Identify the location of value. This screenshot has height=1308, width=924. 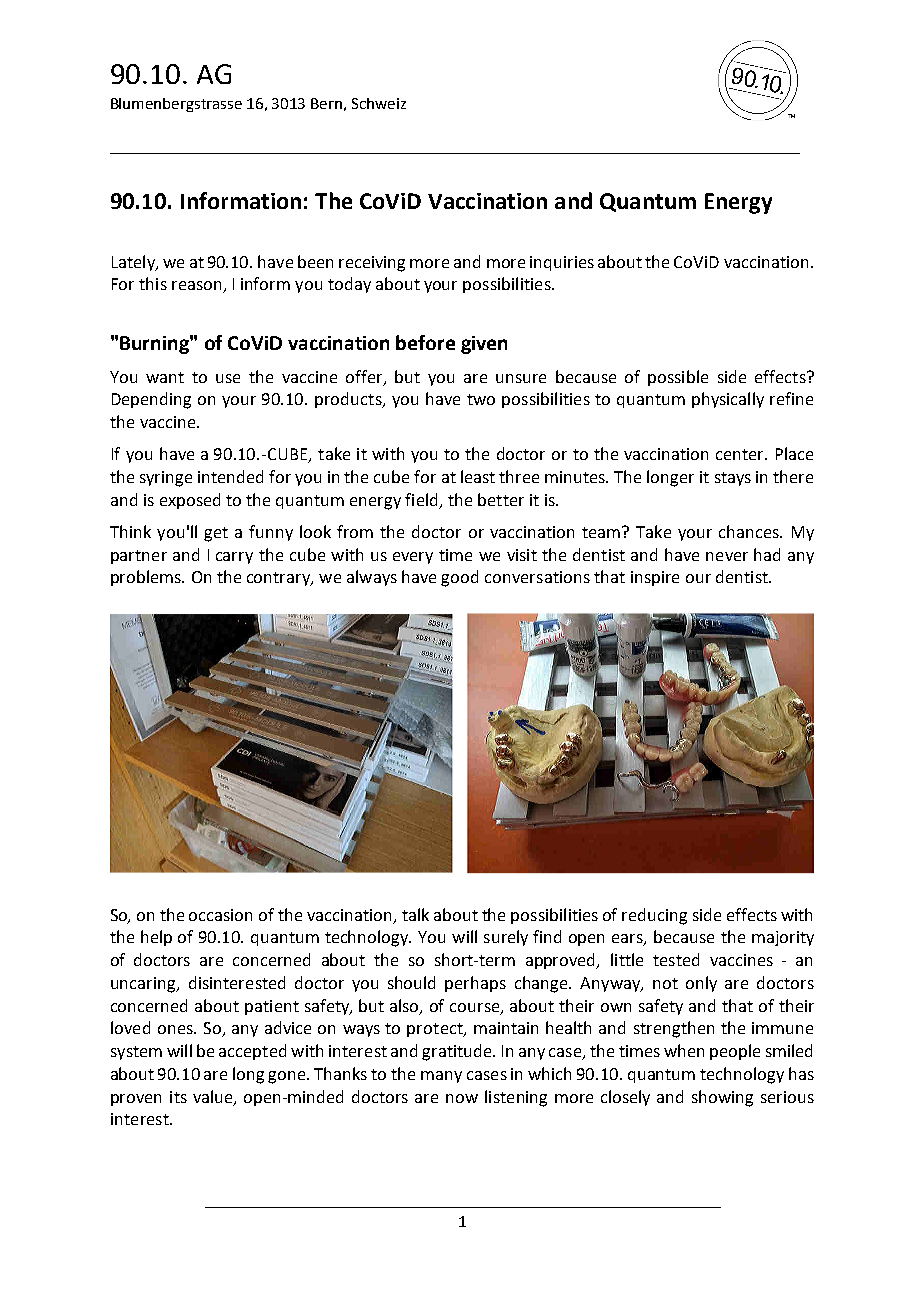
(214, 1097).
